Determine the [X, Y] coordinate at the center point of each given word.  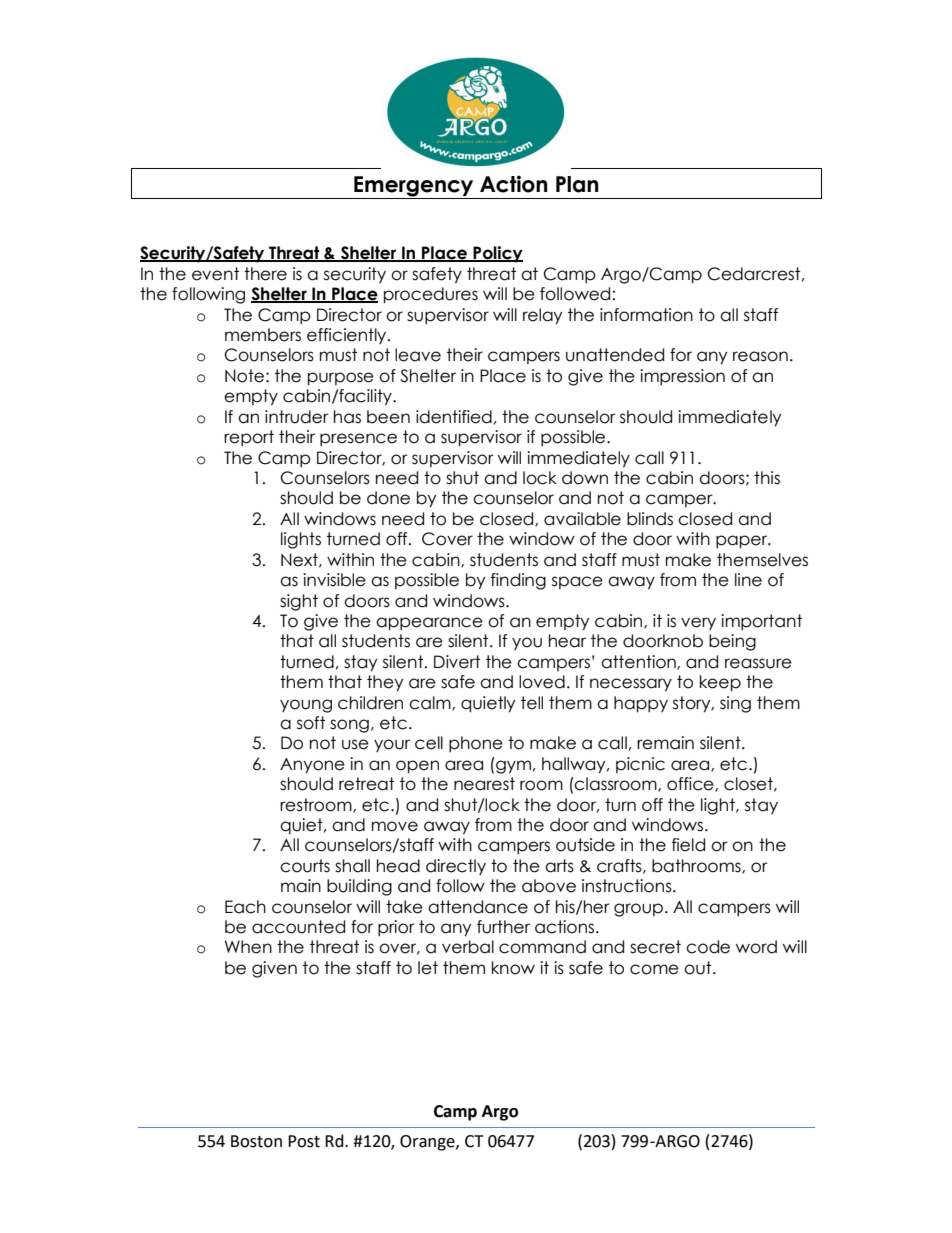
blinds [650, 519]
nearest [484, 784]
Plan [577, 184]
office [691, 784]
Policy [497, 254]
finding [518, 581]
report [249, 438]
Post [304, 1141]
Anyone [312, 766]
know [513, 968]
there [265, 274]
